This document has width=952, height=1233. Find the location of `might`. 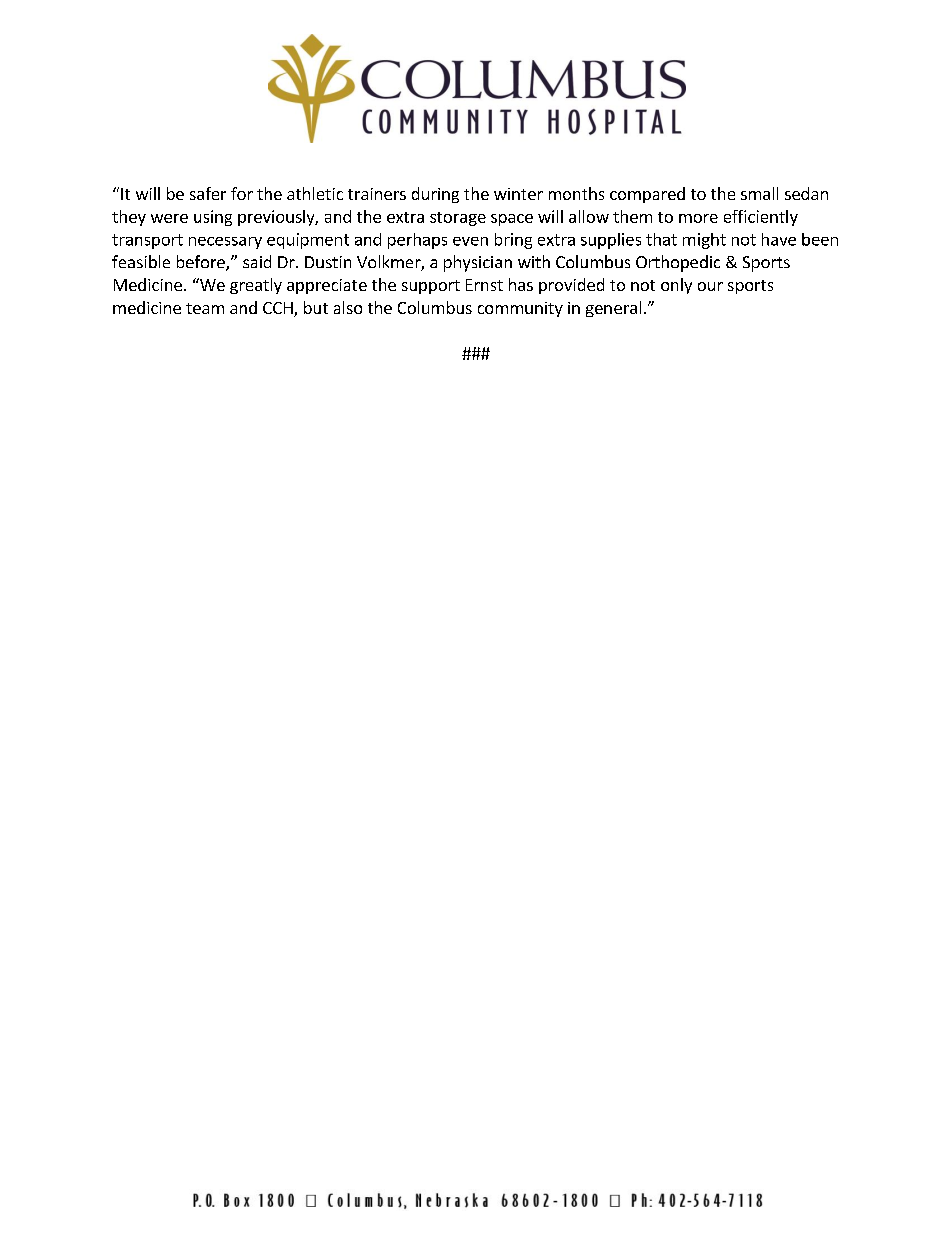

might is located at coordinates (704, 241).
